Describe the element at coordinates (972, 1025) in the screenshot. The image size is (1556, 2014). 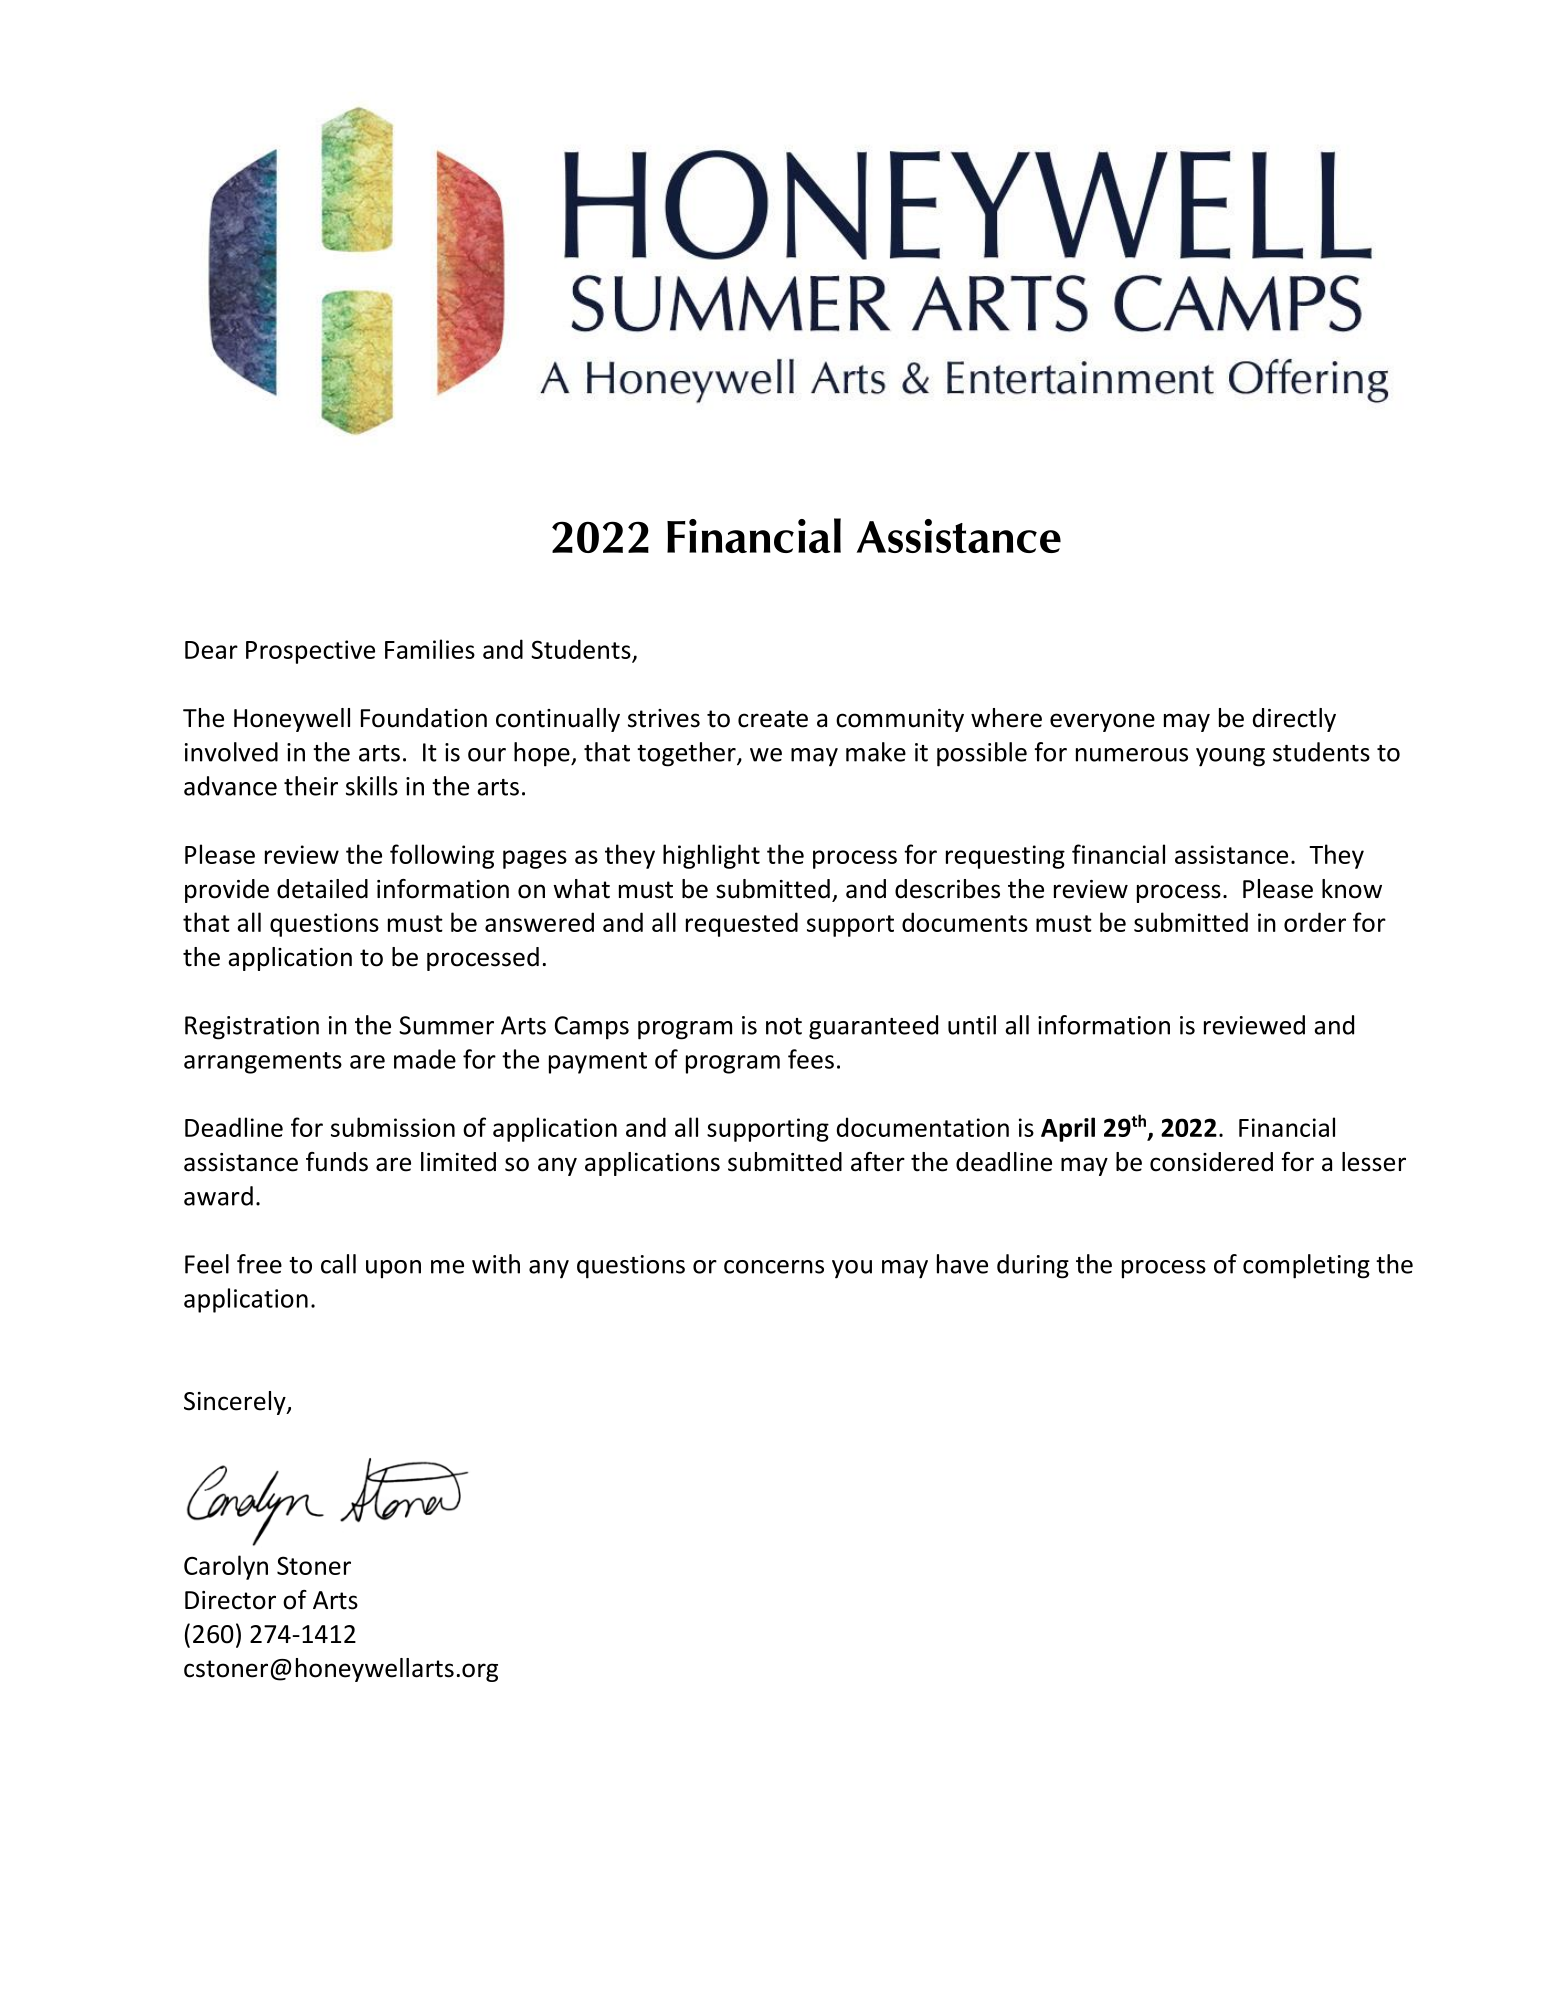
I see `until` at that location.
